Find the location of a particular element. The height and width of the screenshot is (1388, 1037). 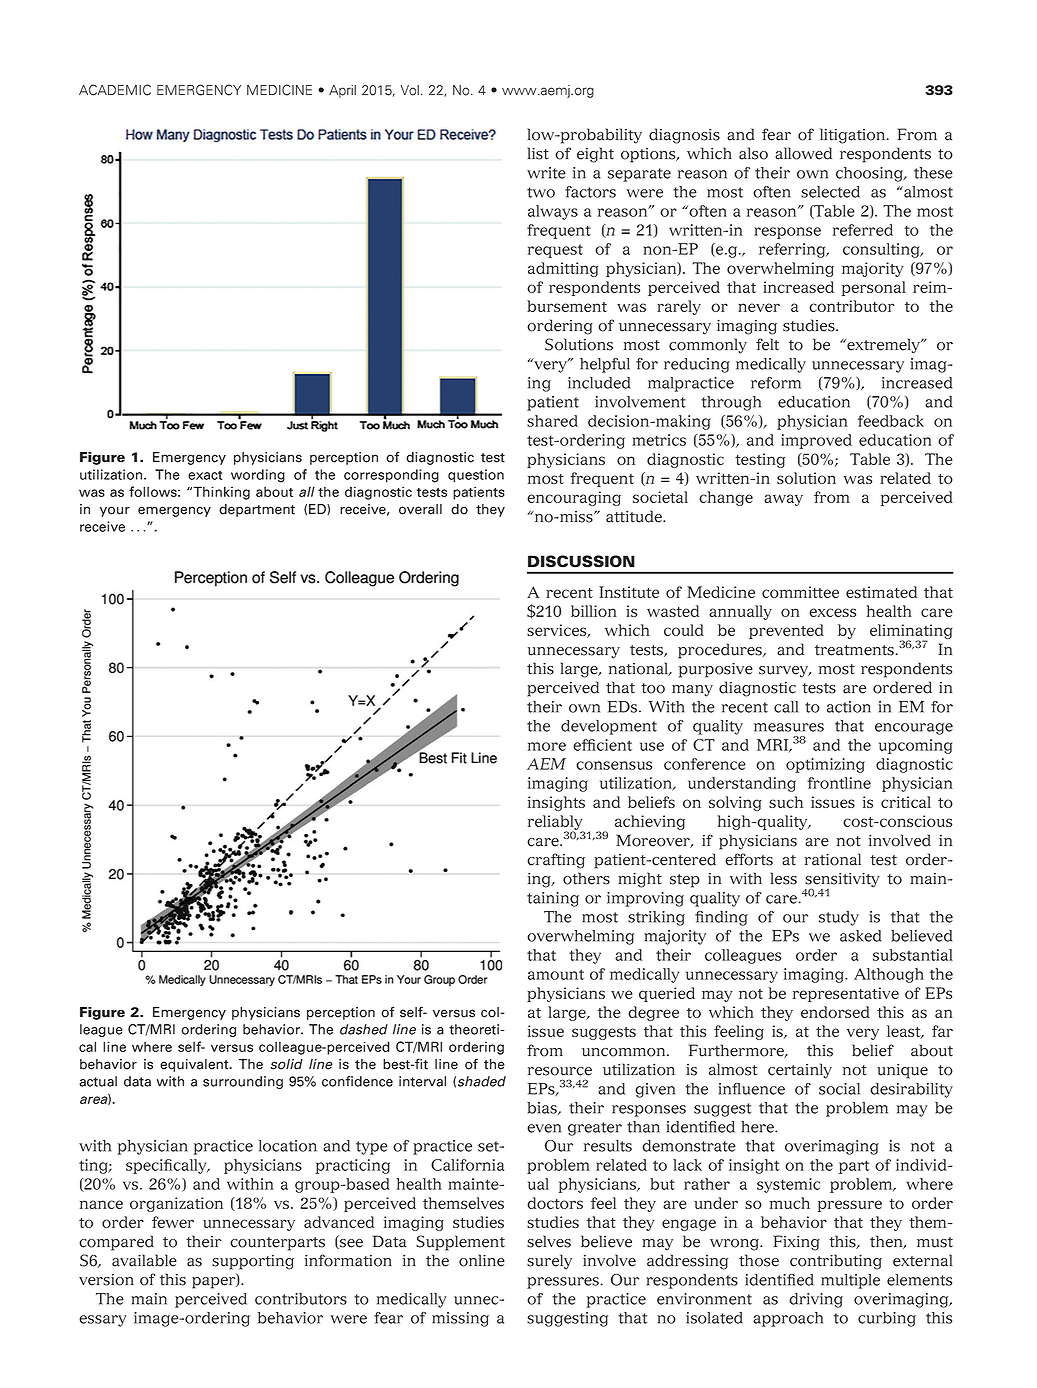

ACADEMIC is located at coordinates (115, 90).
